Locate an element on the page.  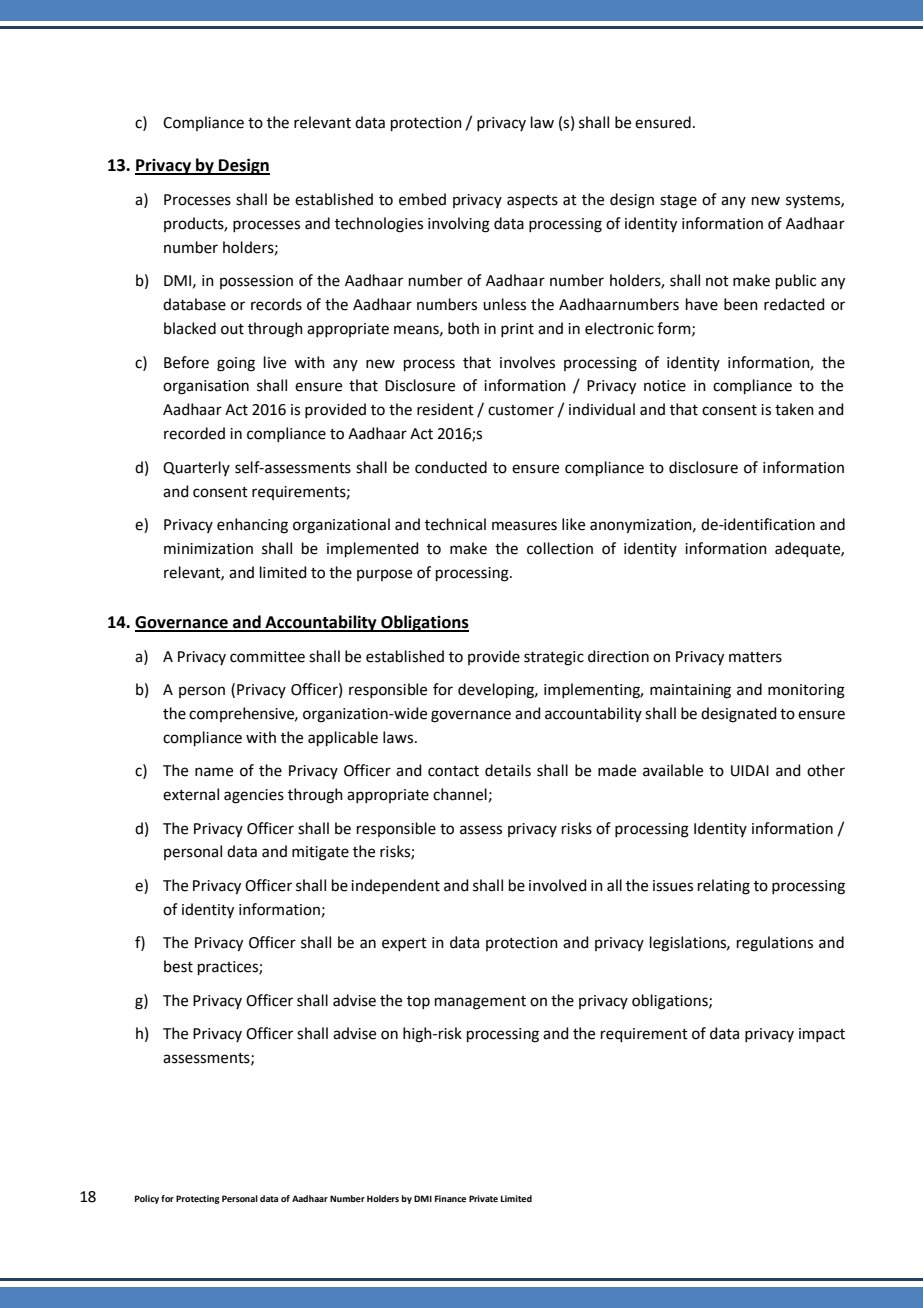
Quarterly is located at coordinates (196, 468).
